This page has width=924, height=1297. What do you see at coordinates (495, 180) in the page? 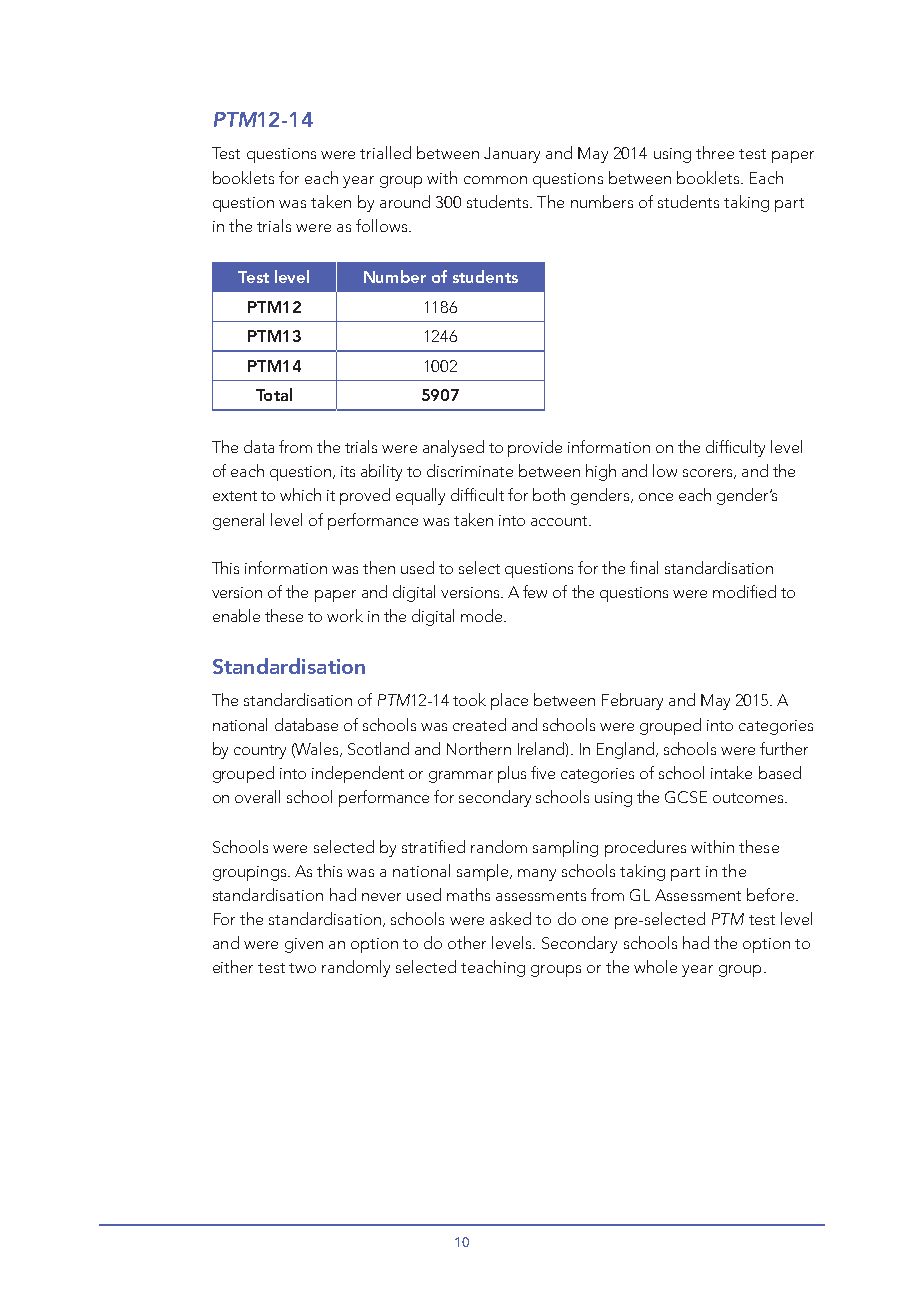
I see `common` at bounding box center [495, 180].
